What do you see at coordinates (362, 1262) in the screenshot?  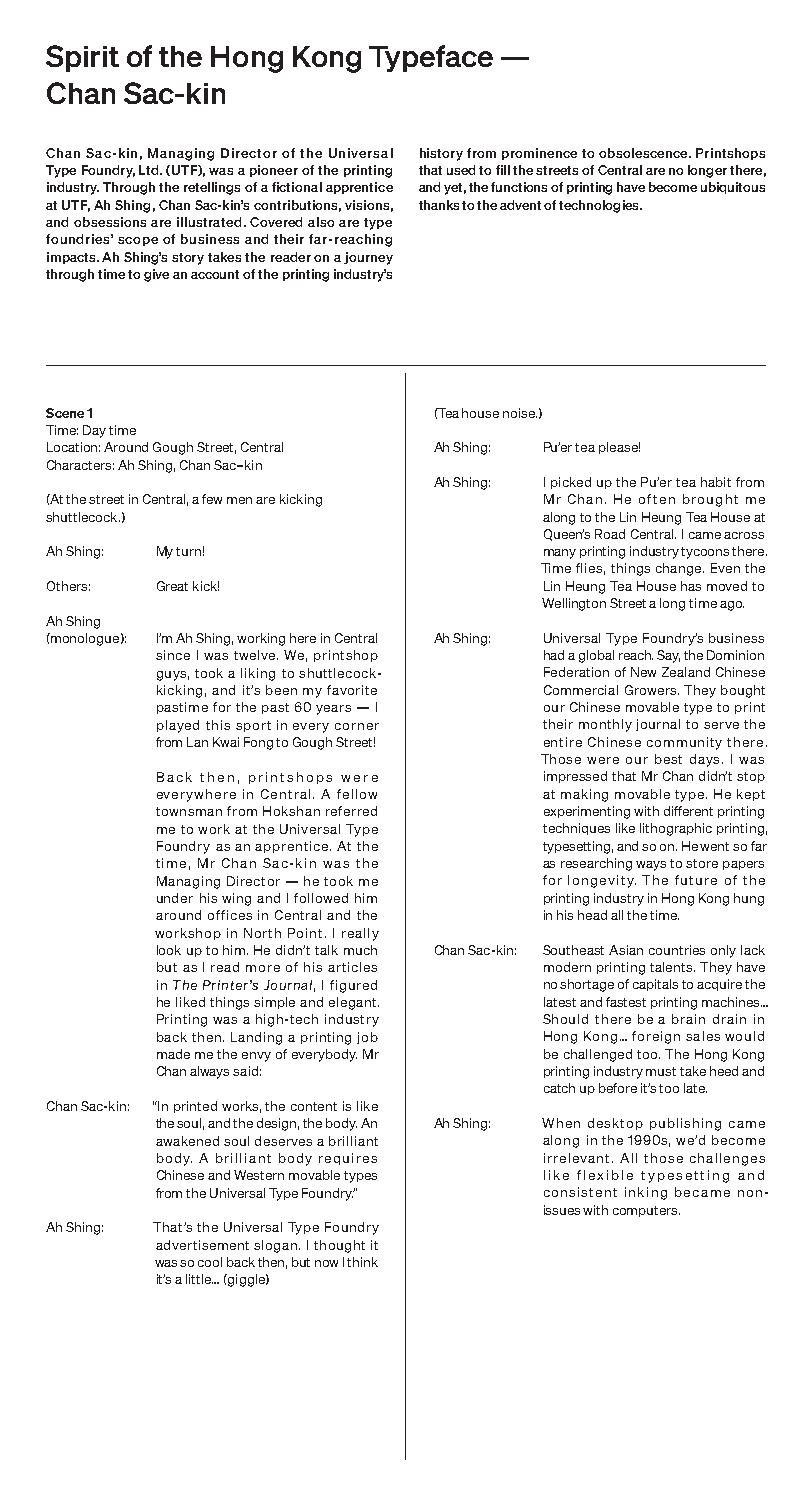 I see `think` at bounding box center [362, 1262].
